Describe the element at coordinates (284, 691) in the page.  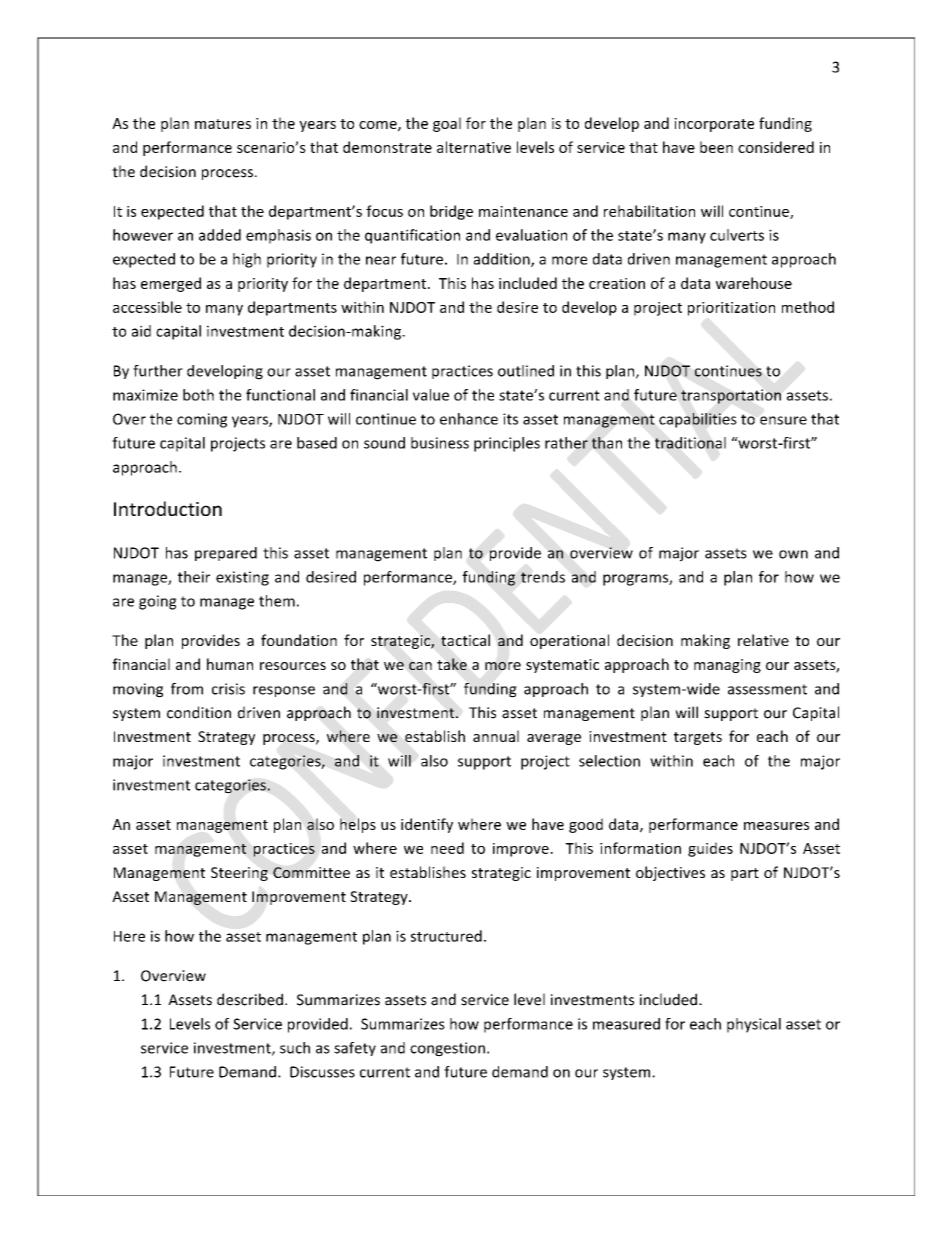
I see `response` at that location.
